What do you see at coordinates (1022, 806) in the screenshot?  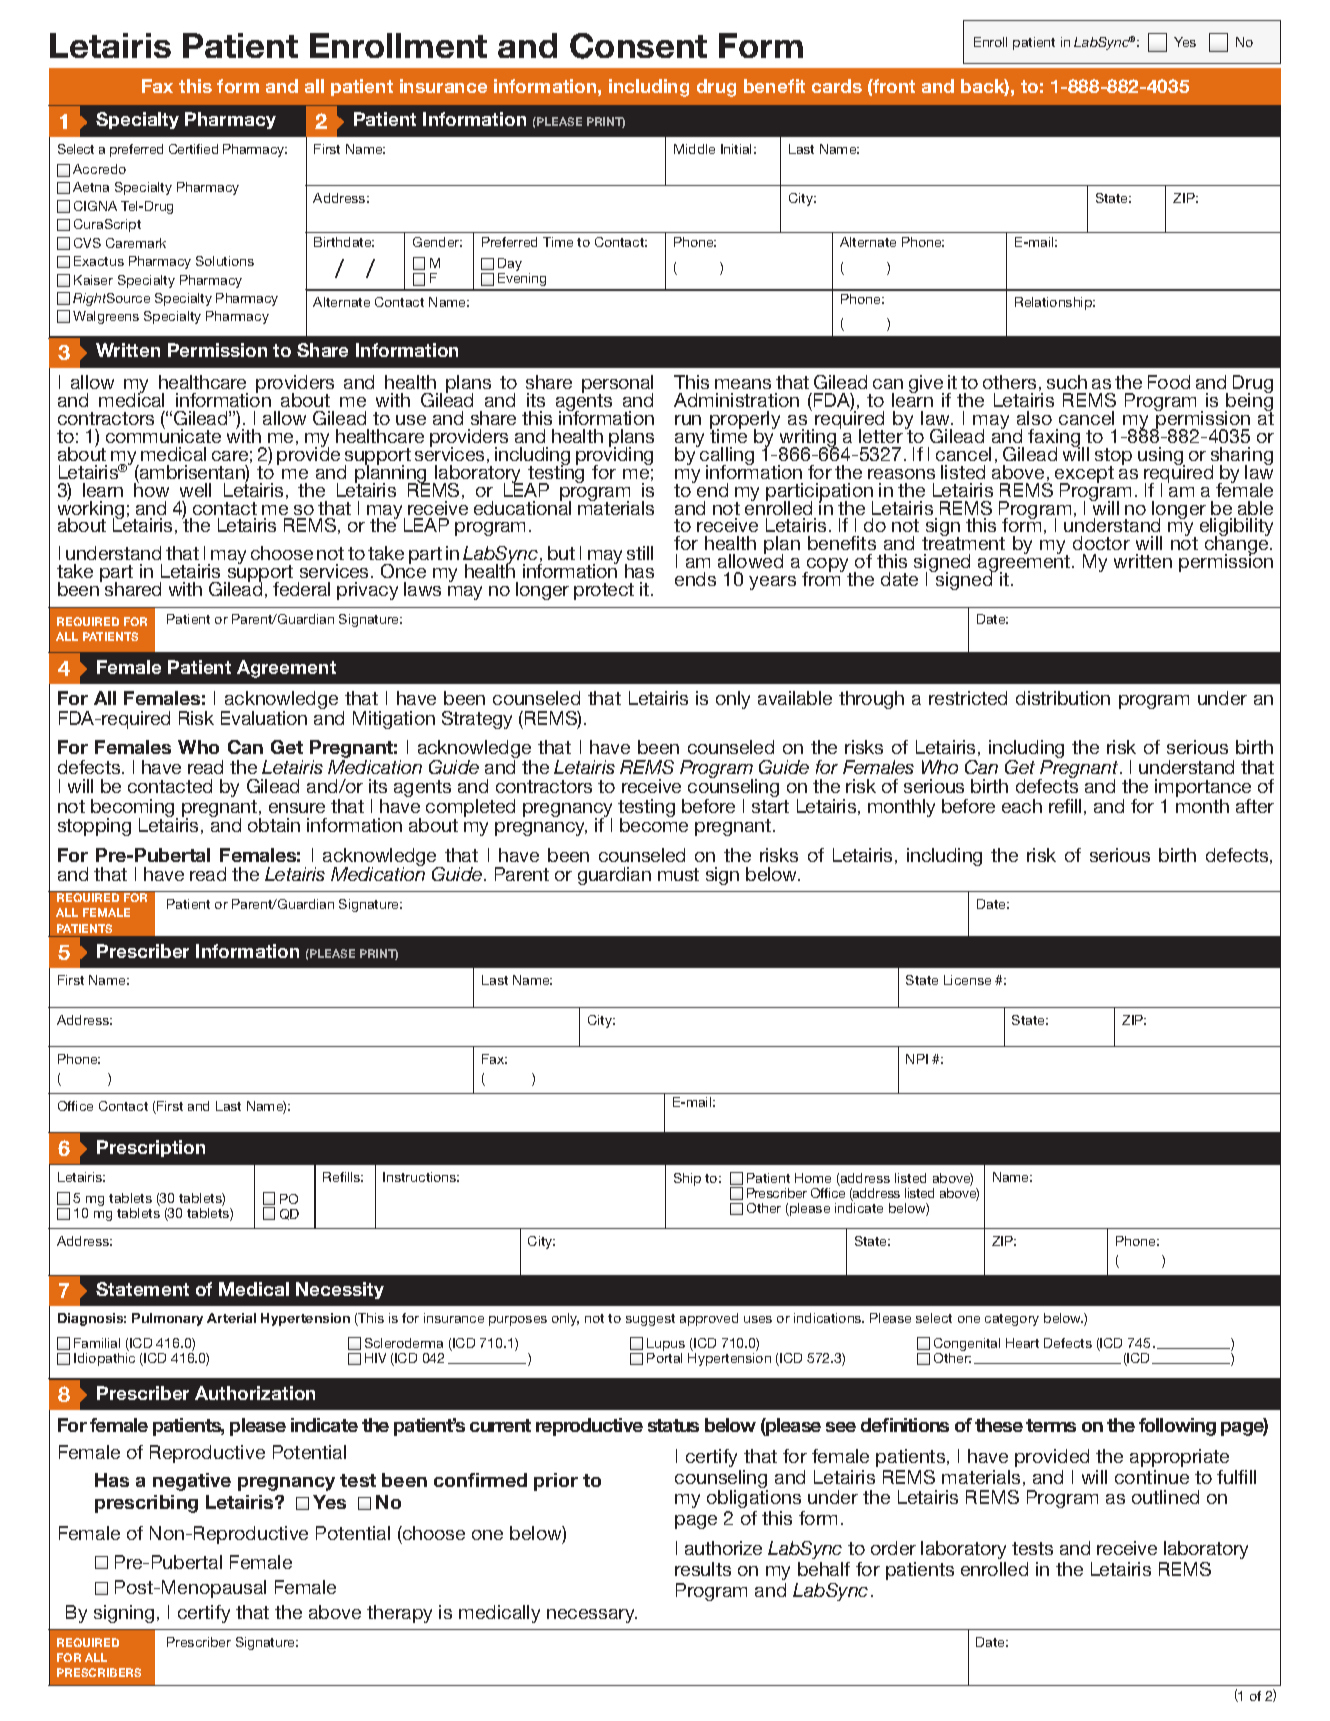 I see `each` at bounding box center [1022, 806].
